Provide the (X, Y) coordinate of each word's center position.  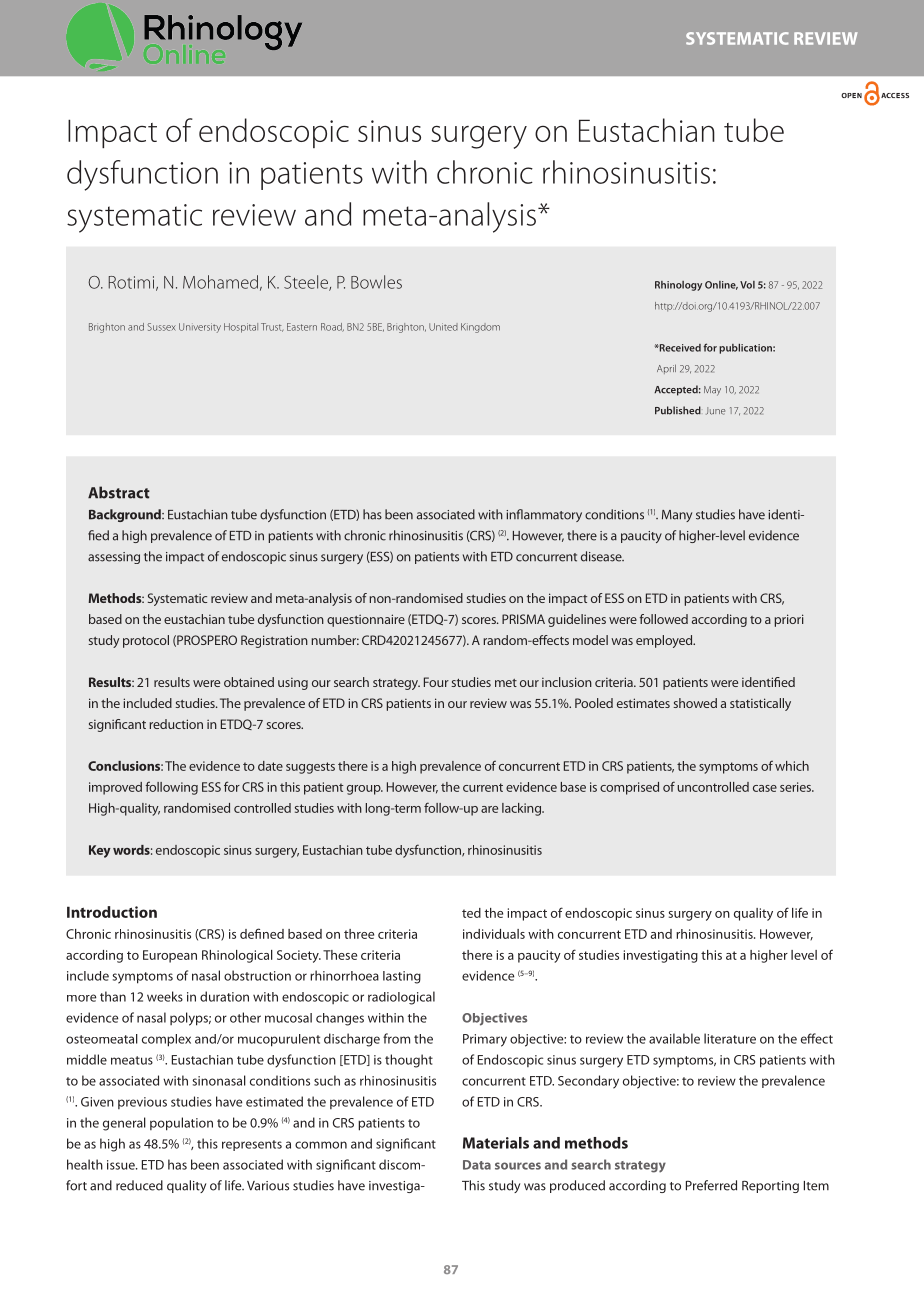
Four (436, 682)
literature (730, 1038)
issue (122, 1165)
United (443, 327)
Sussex (161, 327)
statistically (760, 704)
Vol (747, 285)
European (170, 956)
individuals (494, 934)
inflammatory (544, 515)
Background (126, 515)
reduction (176, 724)
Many (677, 516)
